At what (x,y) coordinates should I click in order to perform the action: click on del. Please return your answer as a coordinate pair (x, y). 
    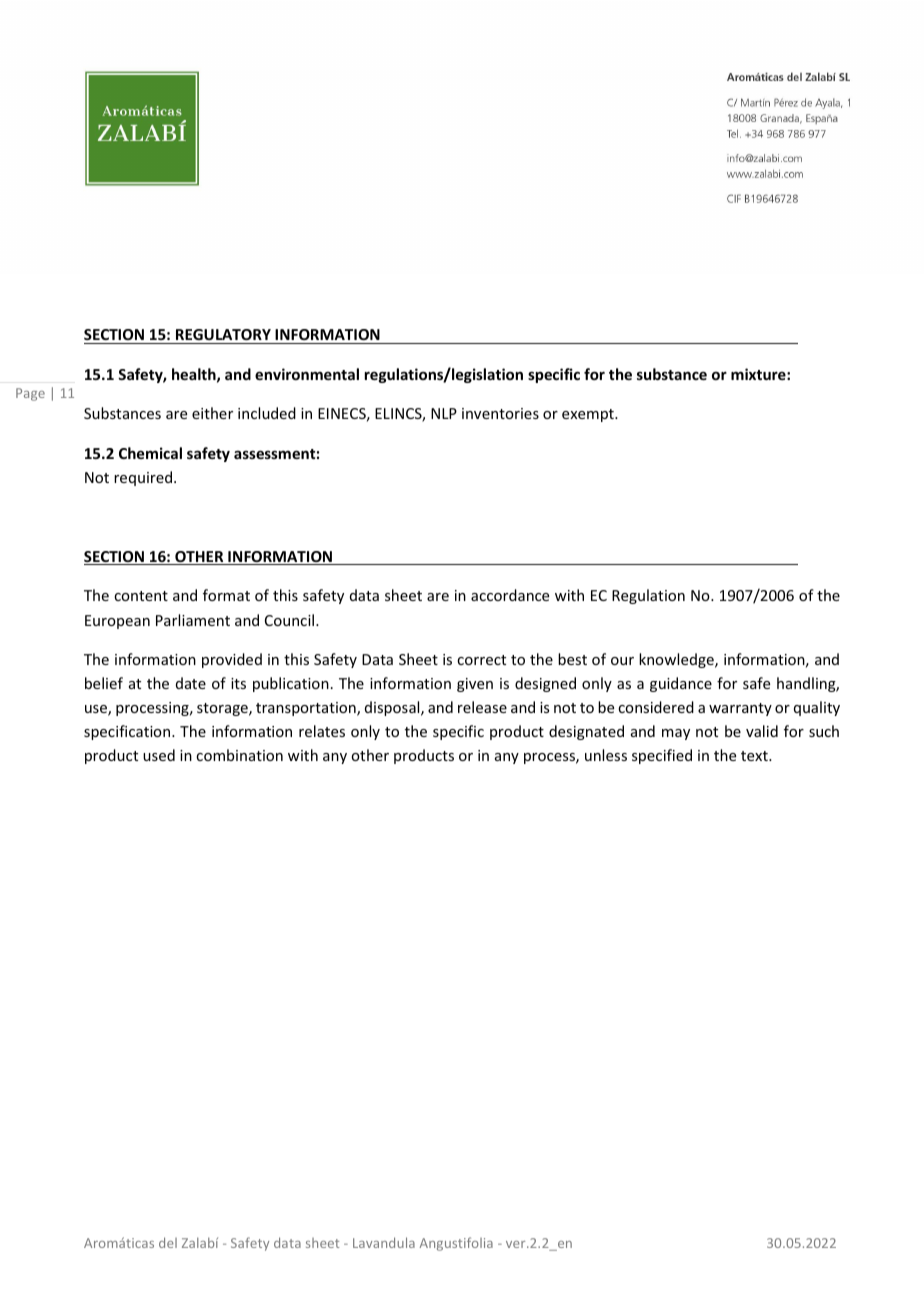
    Looking at the image, I should click on (168, 1242).
